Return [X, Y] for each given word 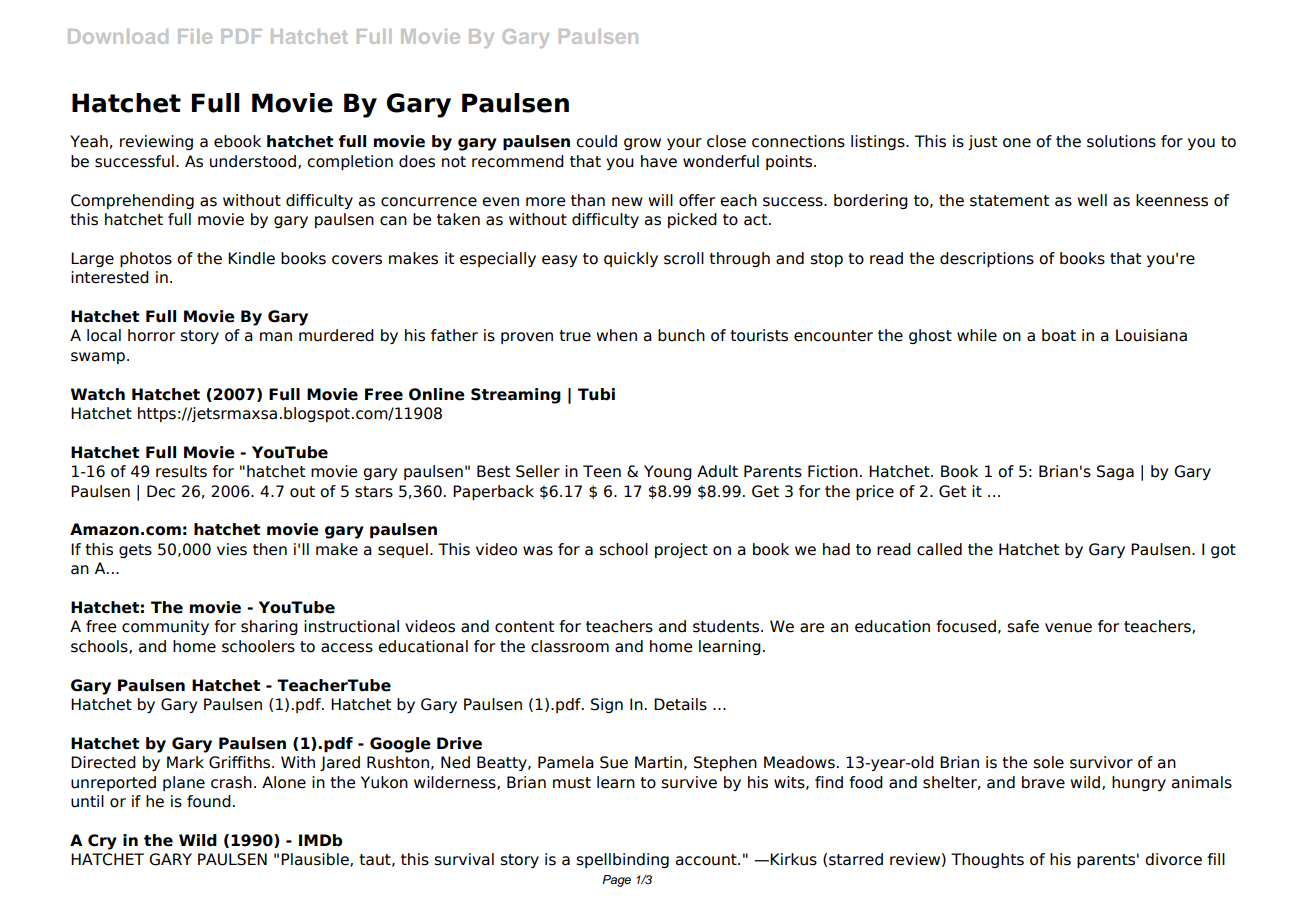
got [1223, 551]
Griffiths [241, 762]
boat [1059, 335]
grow [642, 144]
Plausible [316, 860]
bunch [681, 335]
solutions [1121, 141]
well [1092, 200]
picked [692, 220]
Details [680, 704]
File [195, 36]
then [270, 549]
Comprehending [132, 201]
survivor [1101, 762]
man [276, 337]
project [681, 550]
